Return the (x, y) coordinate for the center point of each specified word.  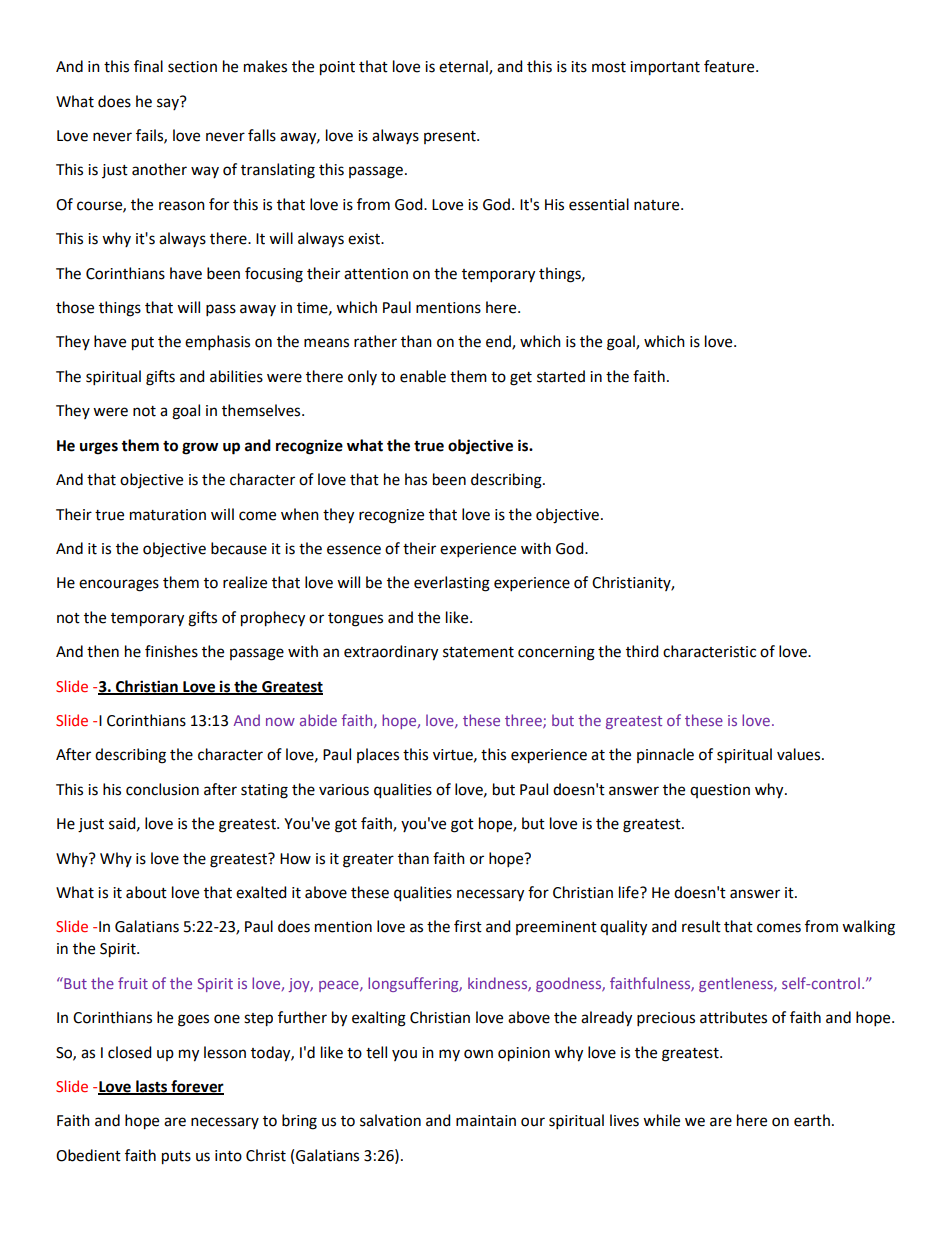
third (642, 651)
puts (176, 1158)
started (561, 376)
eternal (464, 67)
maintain (486, 1121)
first (468, 926)
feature (730, 66)
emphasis (217, 342)
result (701, 926)
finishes (171, 651)
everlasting (452, 584)
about (146, 892)
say (169, 103)
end (499, 342)
